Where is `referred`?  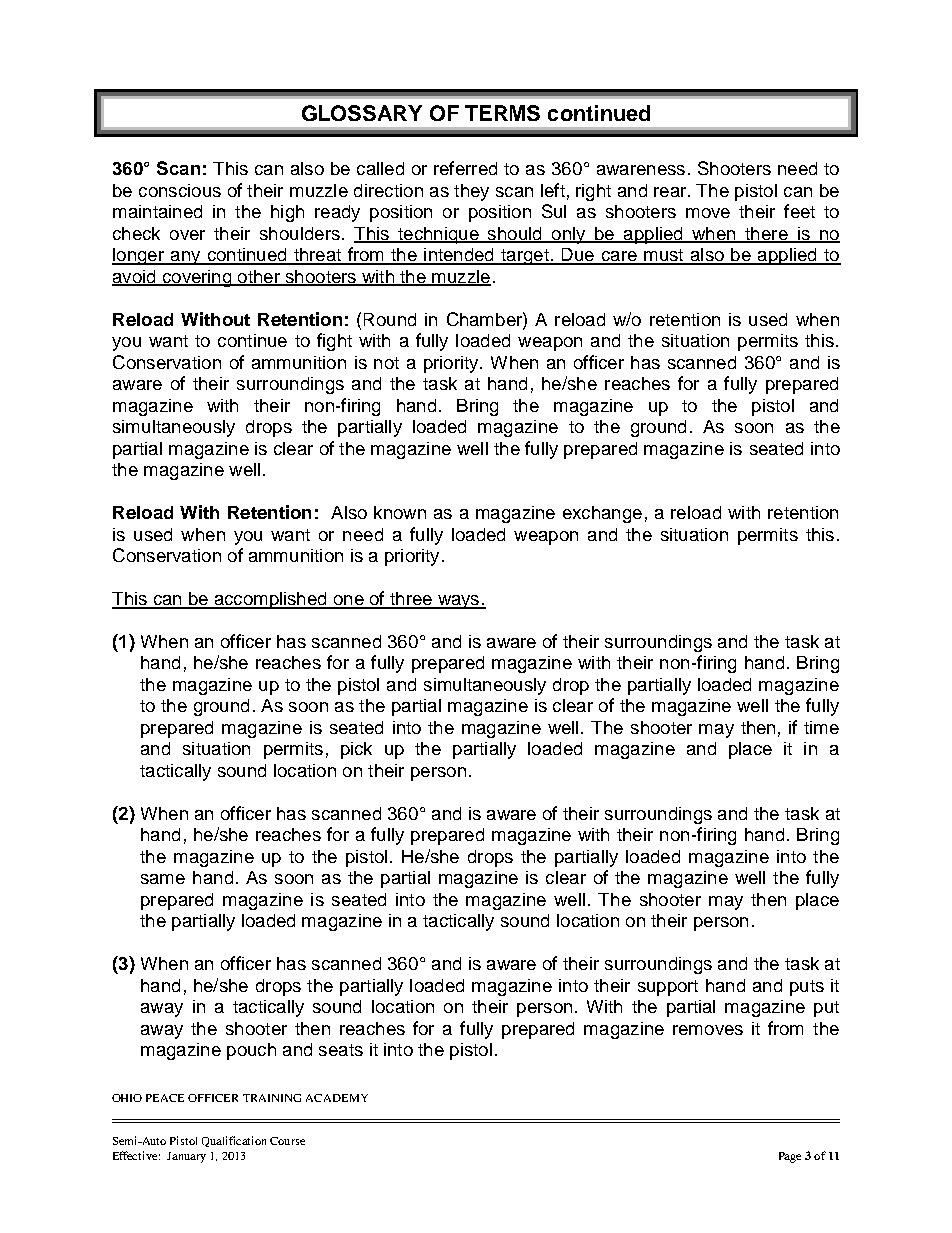
referred is located at coordinates (465, 168).
